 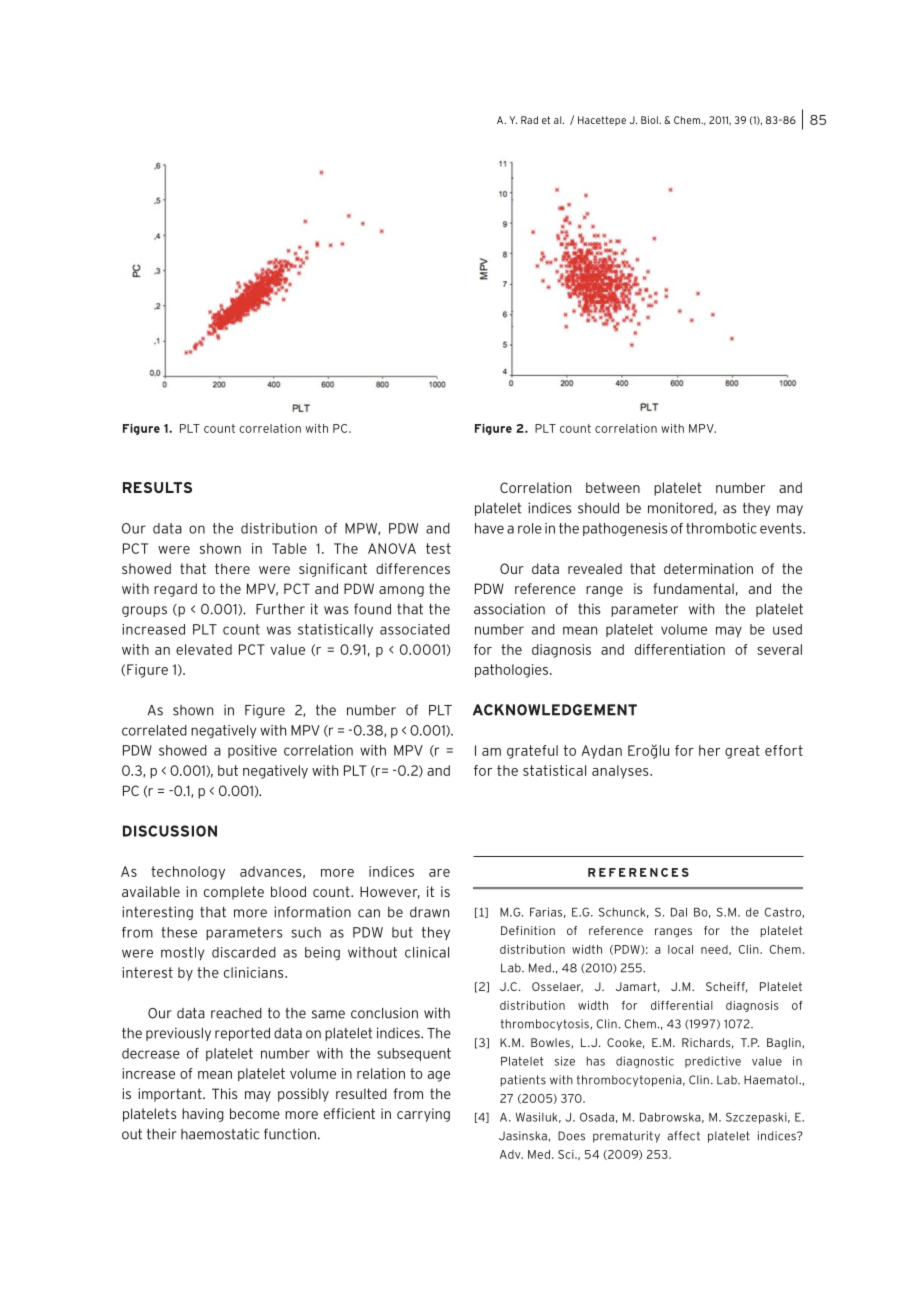 I want to click on between, so click(x=613, y=487).
